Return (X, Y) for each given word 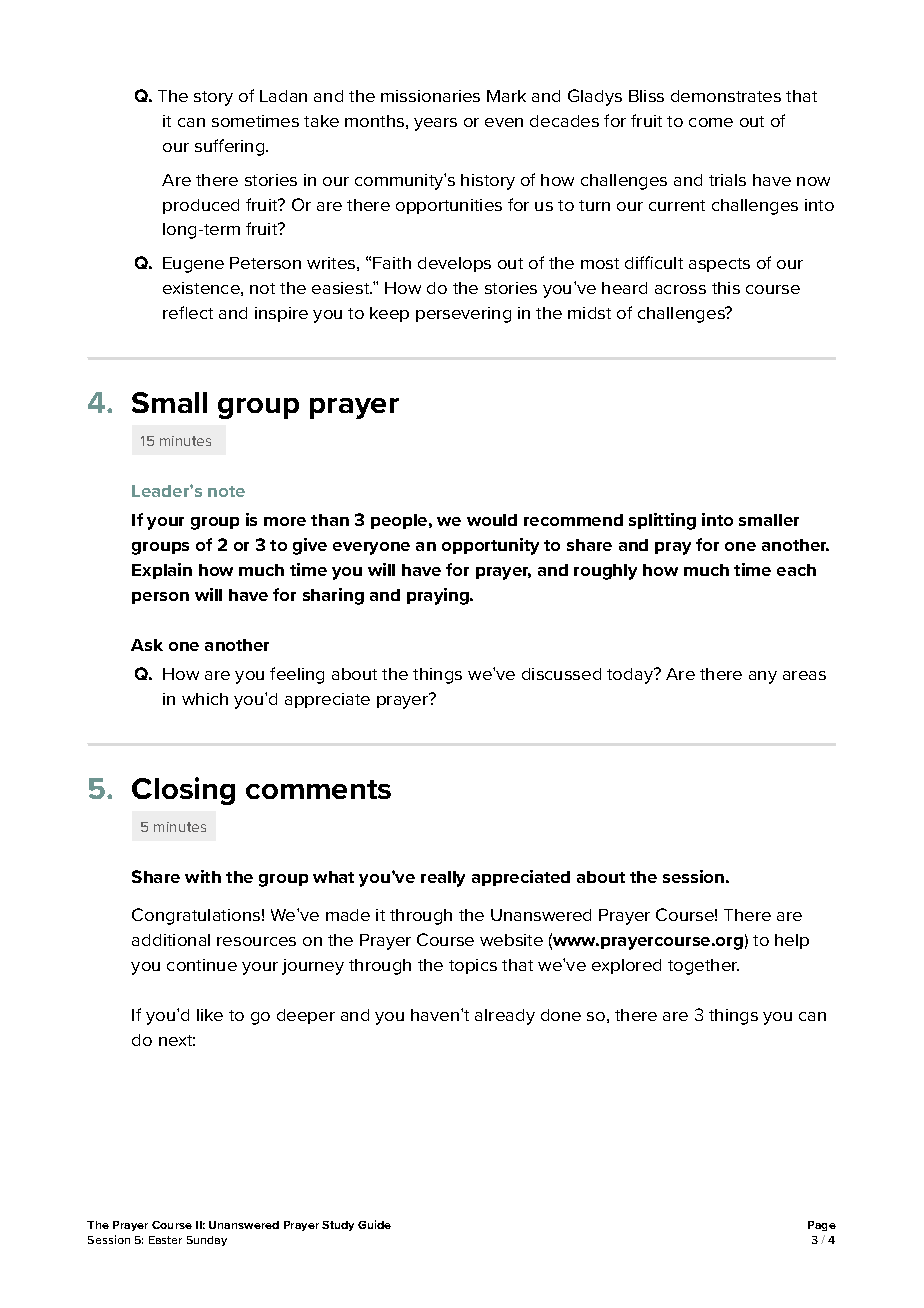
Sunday (207, 1241)
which (205, 699)
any (763, 677)
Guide (374, 1224)
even (504, 122)
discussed (561, 674)
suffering (231, 147)
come (711, 122)
